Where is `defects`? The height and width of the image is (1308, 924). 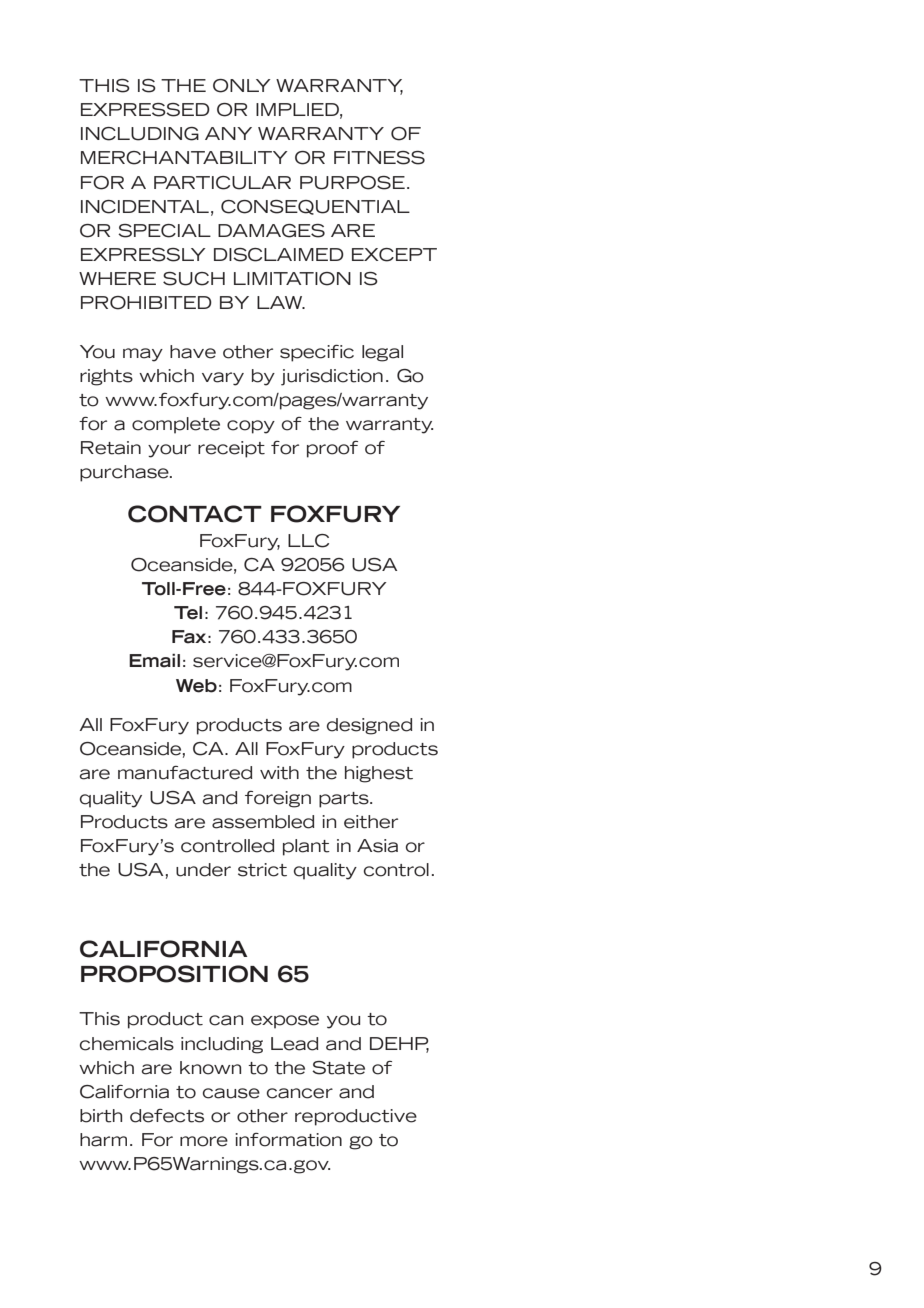
defects is located at coordinates (167, 1116).
